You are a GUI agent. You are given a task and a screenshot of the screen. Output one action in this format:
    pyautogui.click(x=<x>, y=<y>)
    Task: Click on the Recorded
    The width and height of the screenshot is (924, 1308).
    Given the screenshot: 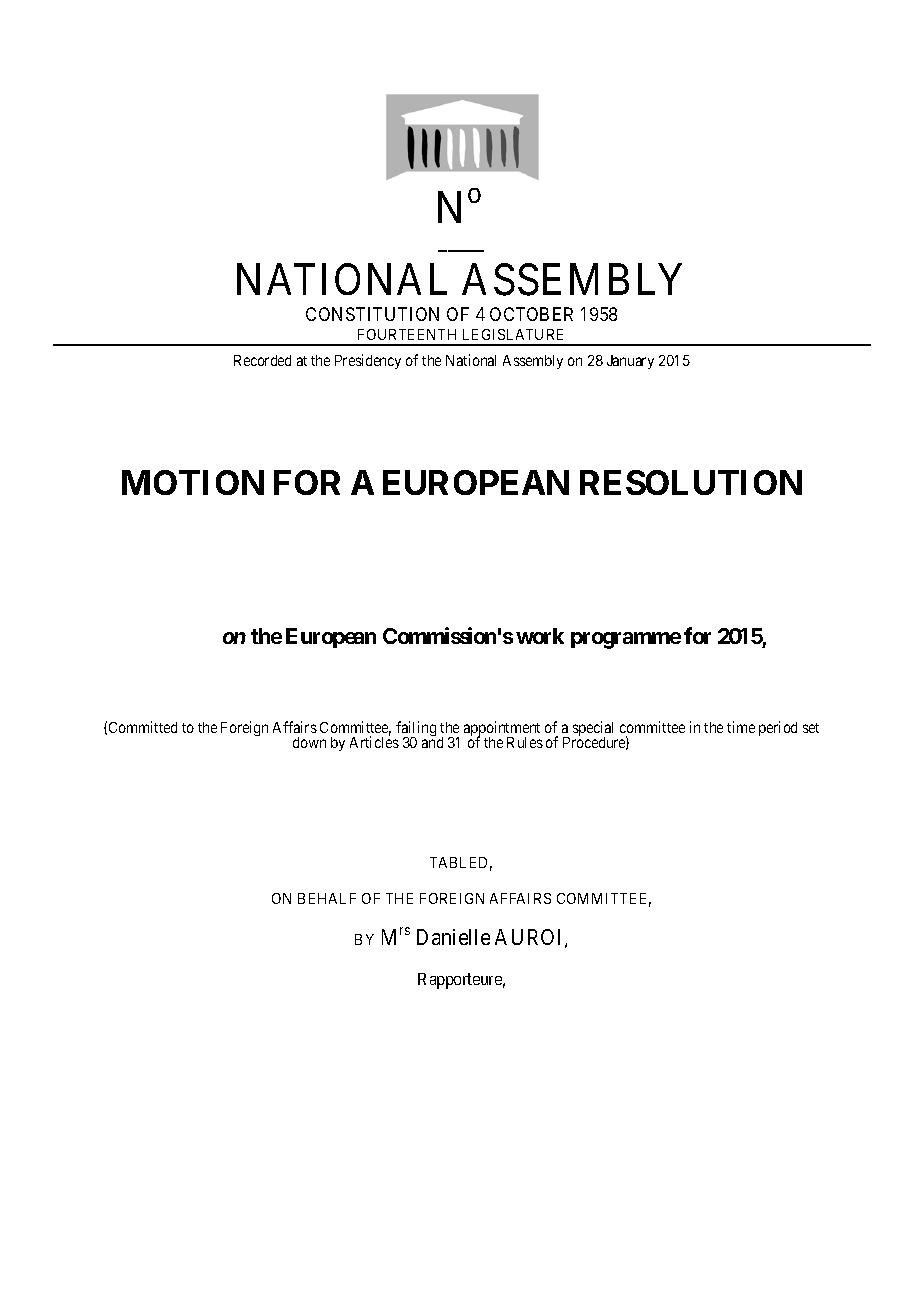 What is the action you would take?
    pyautogui.click(x=262, y=360)
